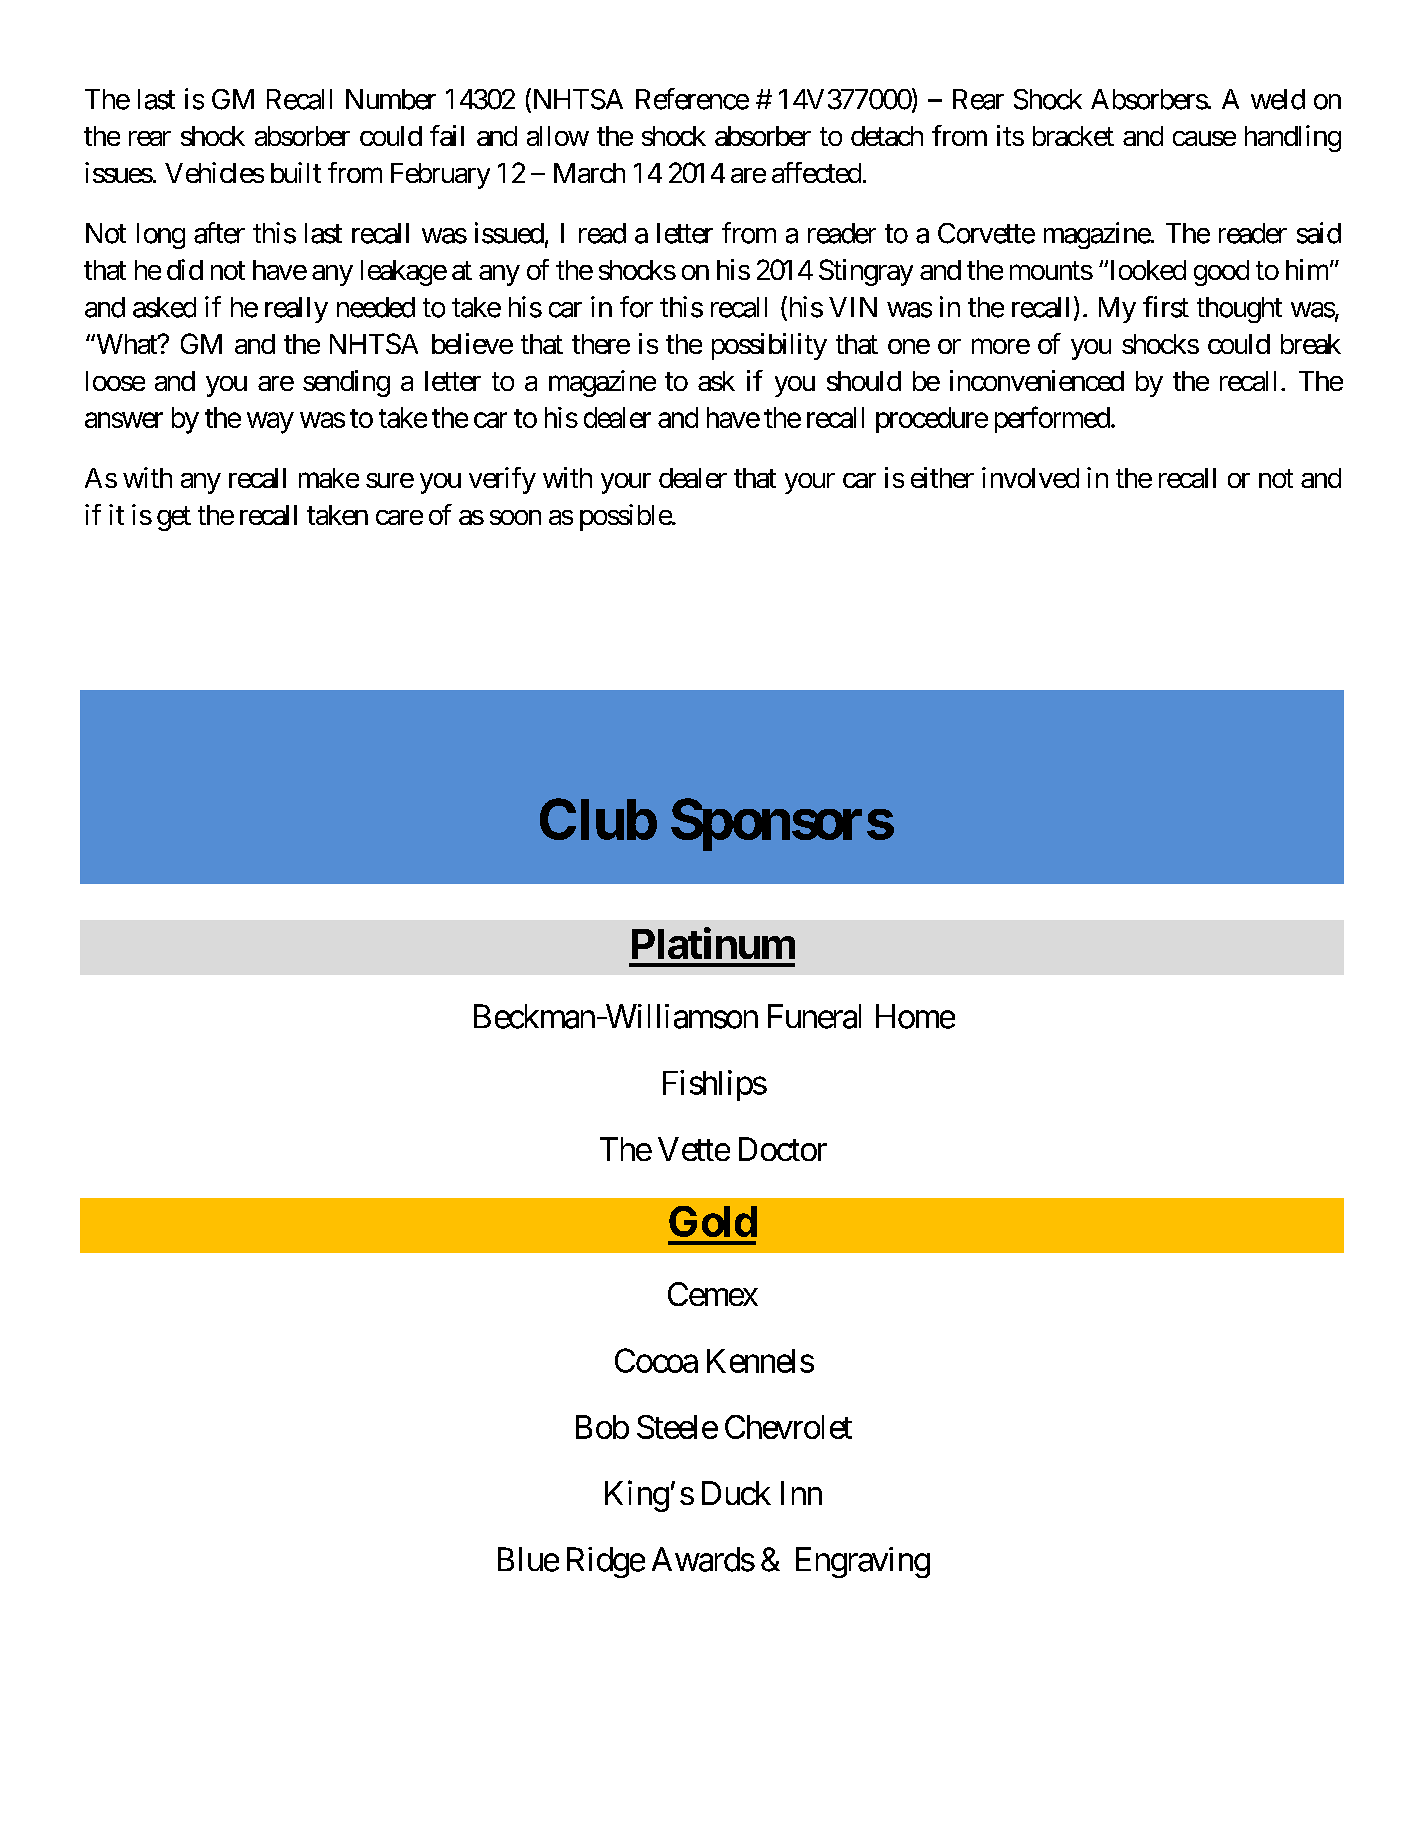 This screenshot has width=1424, height=1843. Describe the element at coordinates (656, 1360) in the screenshot. I see `Cocoa` at that location.
